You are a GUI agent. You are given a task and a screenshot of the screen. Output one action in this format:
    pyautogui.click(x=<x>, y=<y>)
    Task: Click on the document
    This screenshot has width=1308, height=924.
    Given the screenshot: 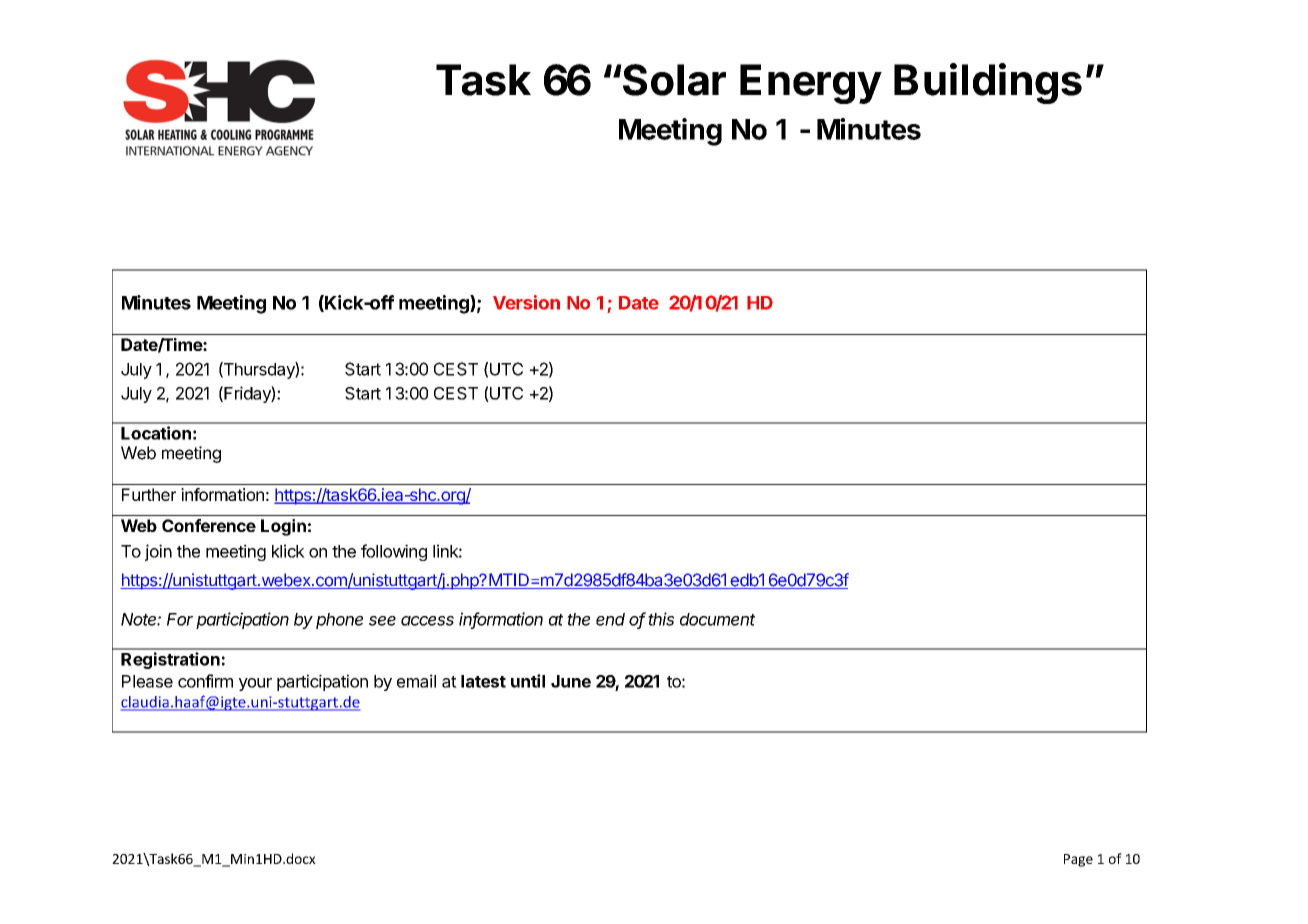 What is the action you would take?
    pyautogui.click(x=717, y=619)
